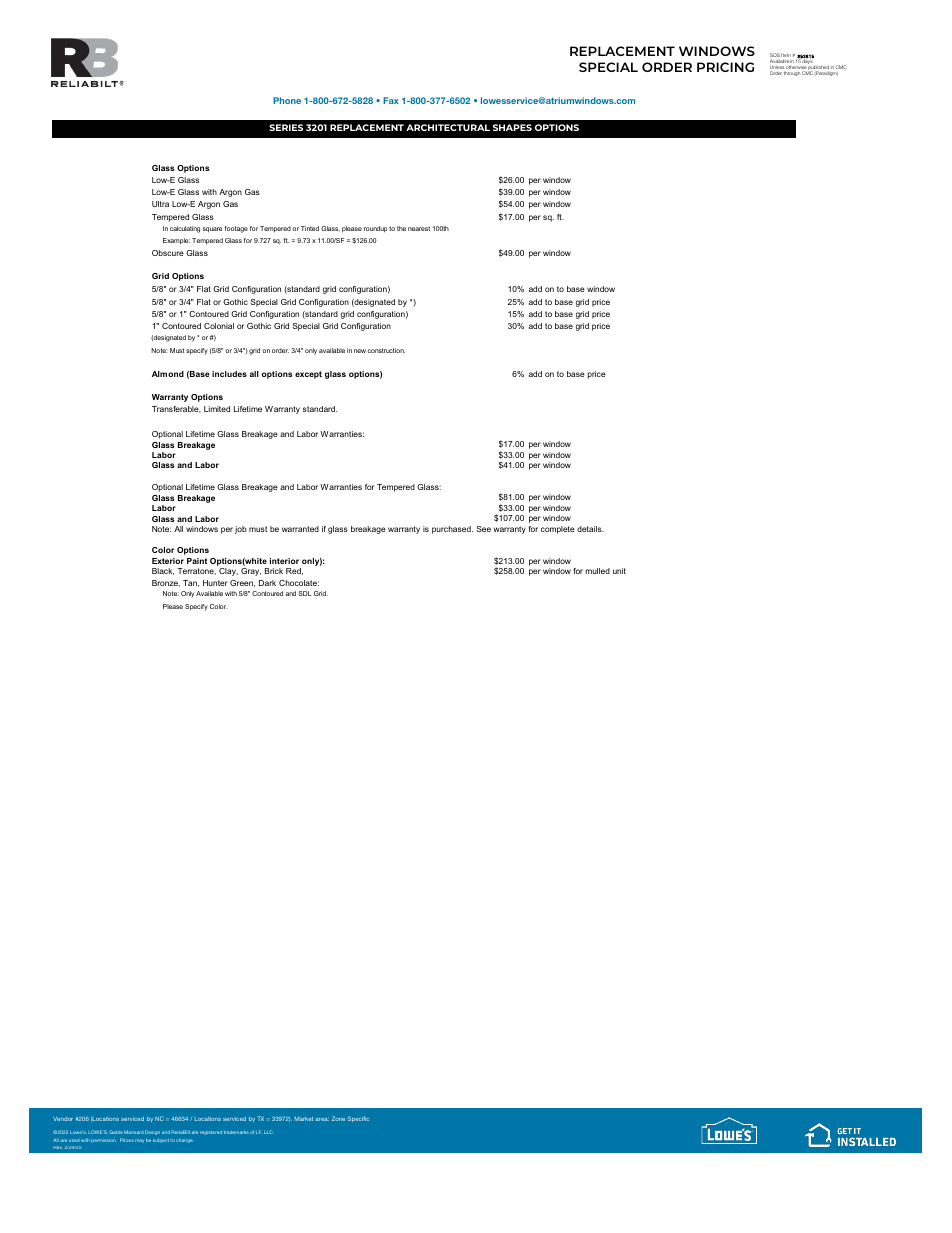 This document has height=1233, width=952. What do you see at coordinates (448, 127) in the document?
I see `ARCHITECTURAL` at bounding box center [448, 127].
